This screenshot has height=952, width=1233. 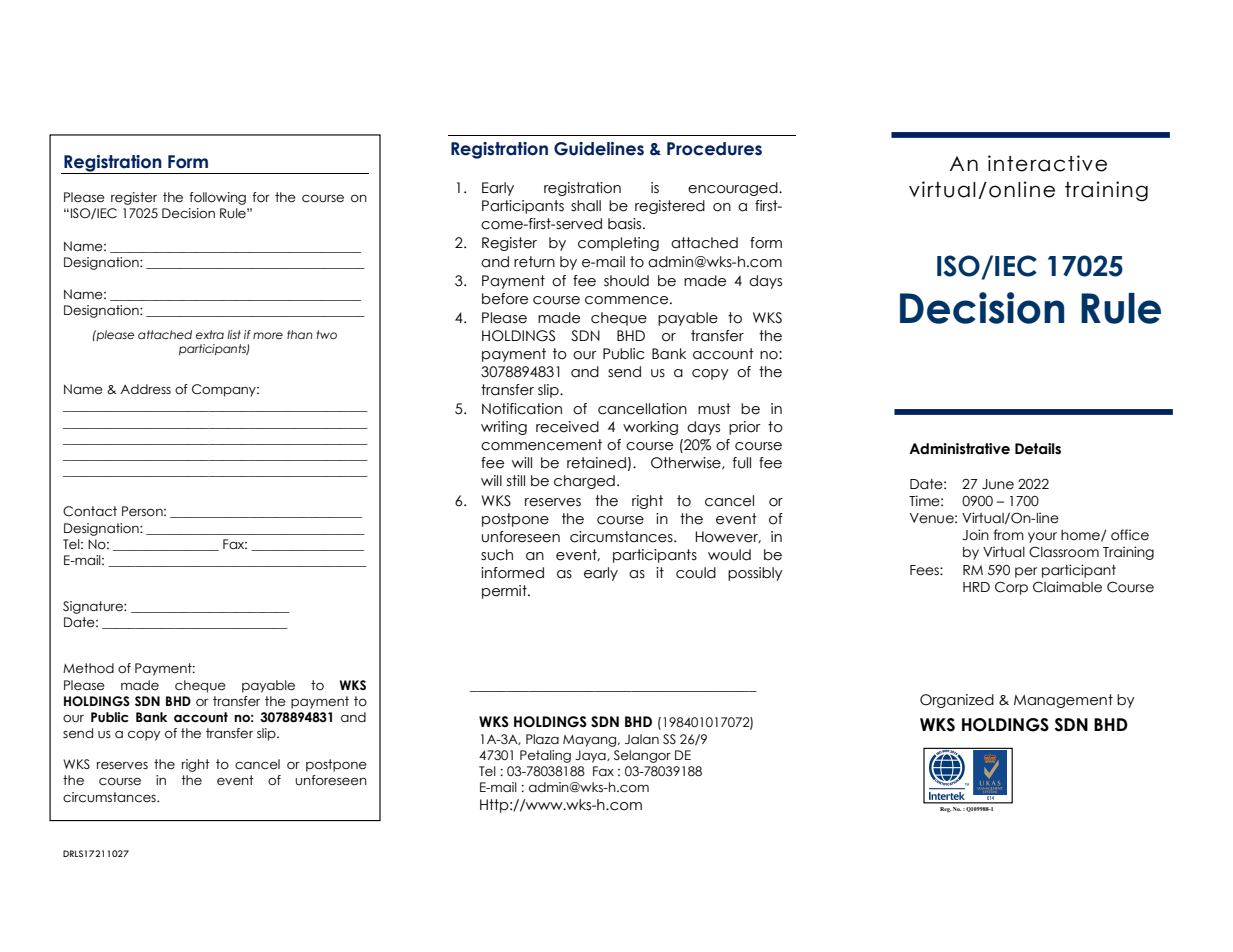 What do you see at coordinates (497, 555) in the screenshot?
I see `such` at bounding box center [497, 555].
